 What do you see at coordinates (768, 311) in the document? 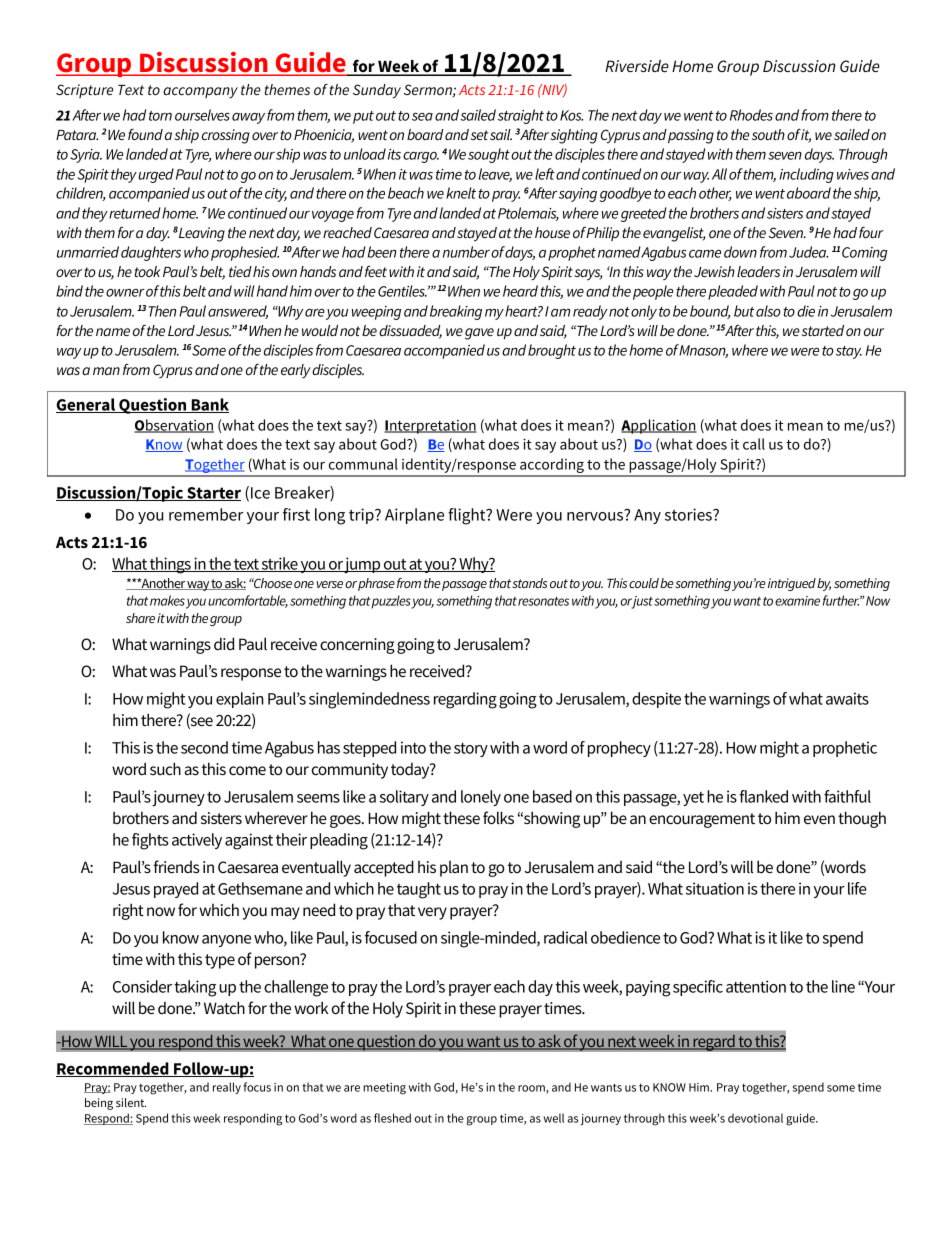
I see `also` at bounding box center [768, 311].
